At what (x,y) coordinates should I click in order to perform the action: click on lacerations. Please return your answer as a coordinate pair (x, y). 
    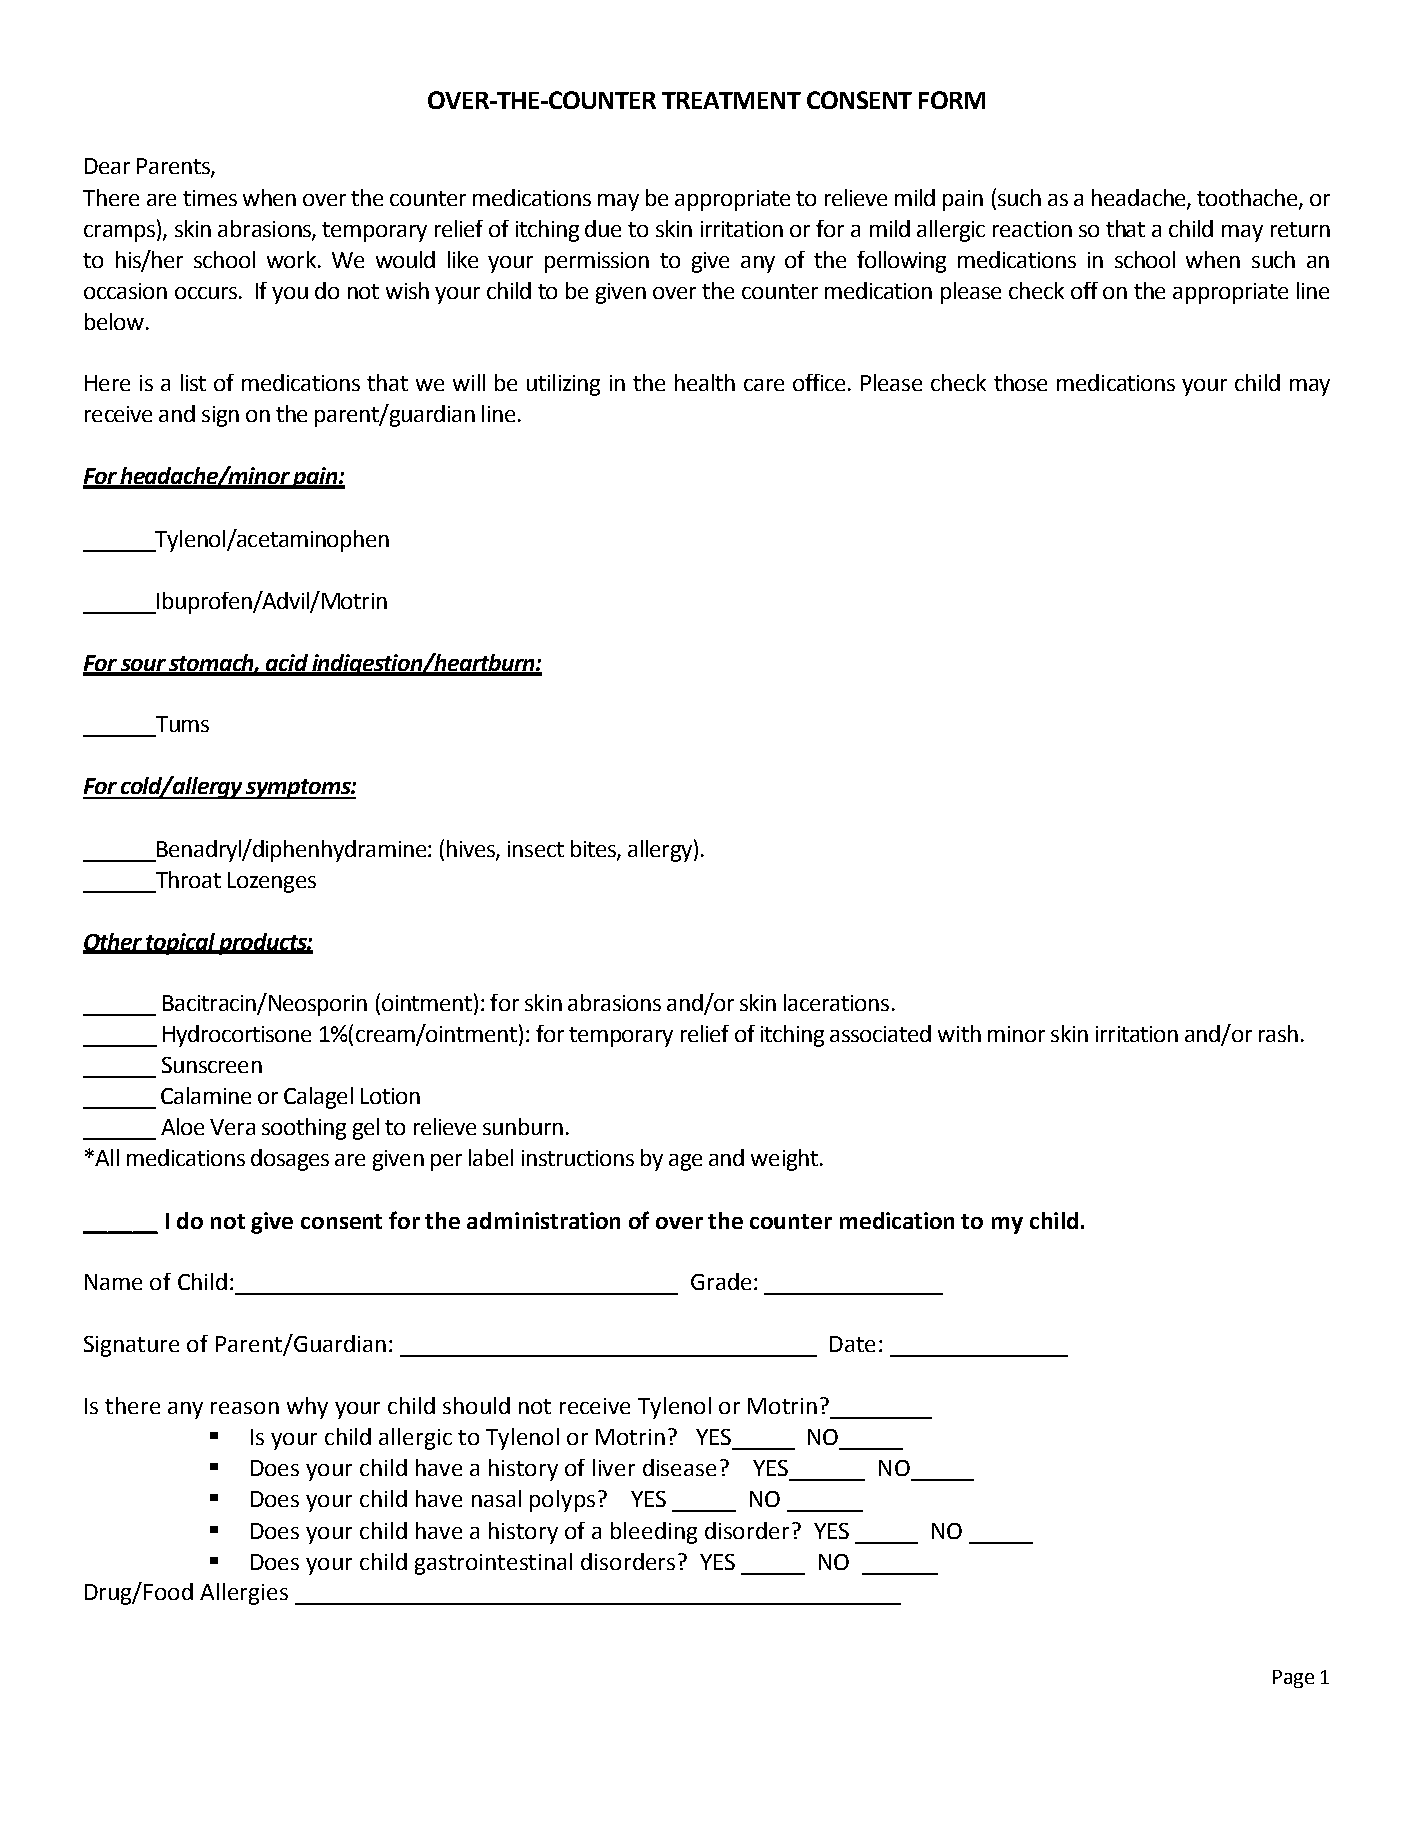
    Looking at the image, I should click on (836, 1002).
